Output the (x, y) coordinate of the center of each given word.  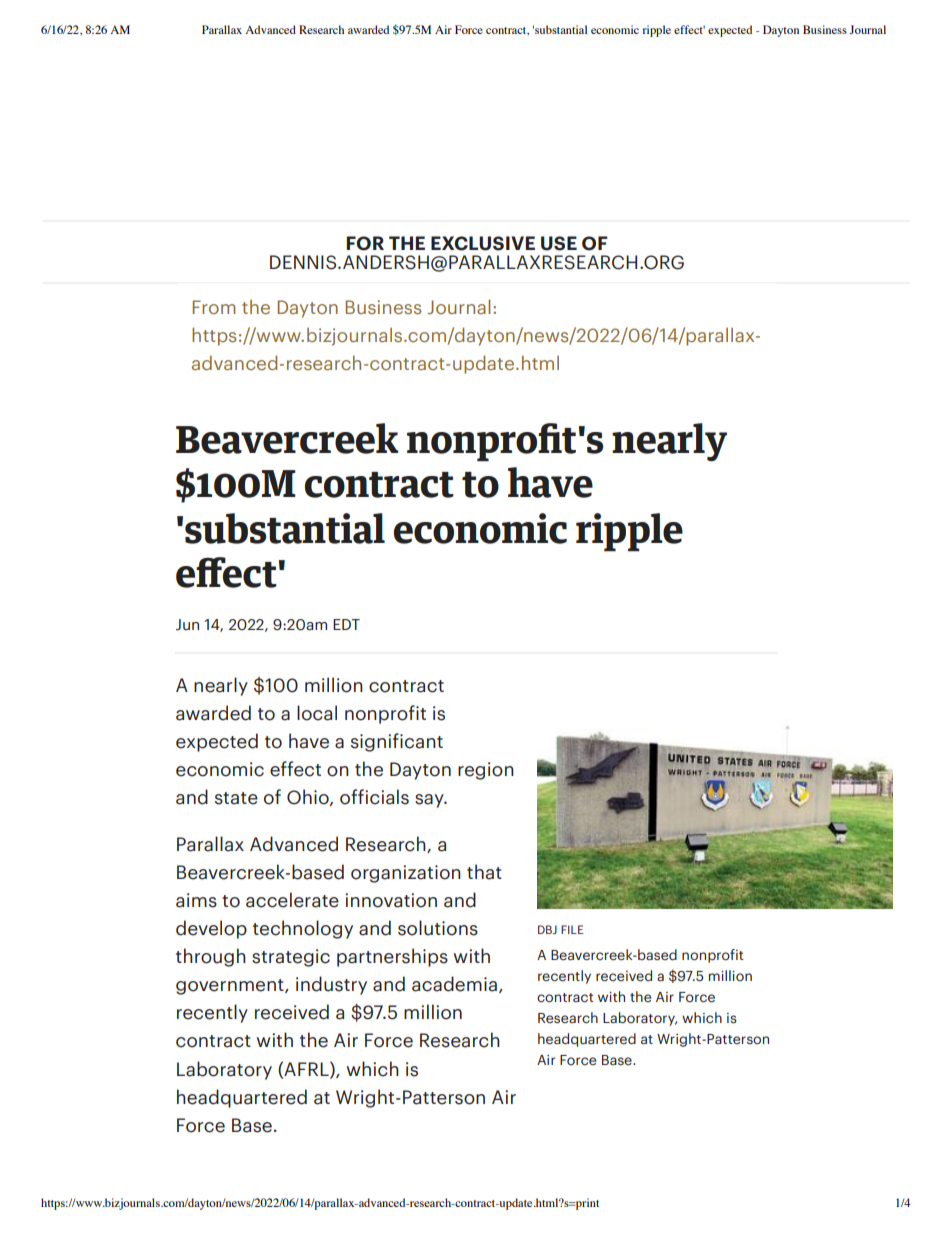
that (484, 872)
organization (406, 874)
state (236, 798)
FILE (572, 929)
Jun (187, 625)
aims (196, 900)
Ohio (309, 797)
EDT (346, 624)
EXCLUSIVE (483, 243)
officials (374, 797)
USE (559, 243)
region (486, 771)
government (231, 987)
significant (397, 742)
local (317, 713)
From (213, 307)
